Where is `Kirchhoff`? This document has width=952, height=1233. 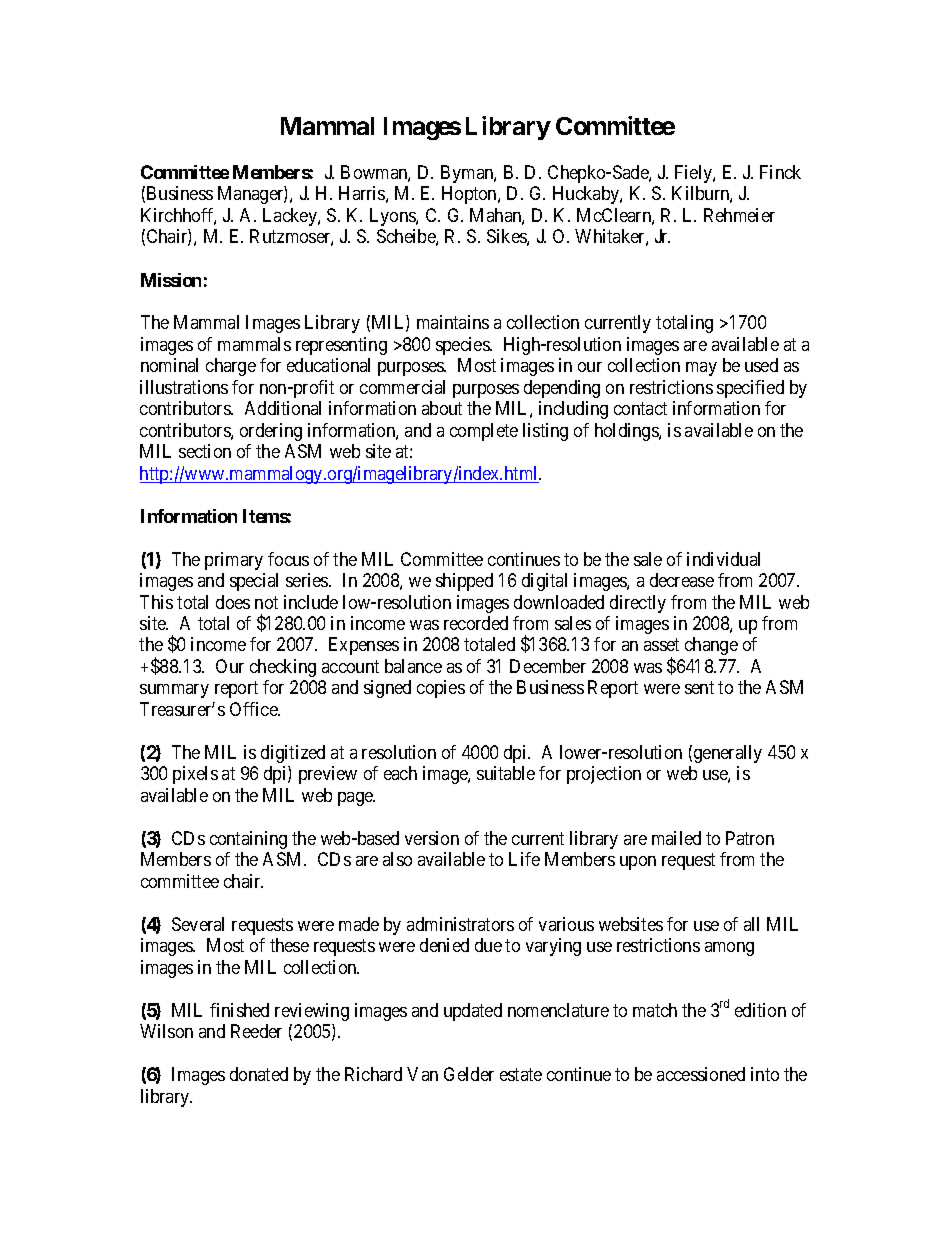
Kirchhoff is located at coordinates (178, 216).
